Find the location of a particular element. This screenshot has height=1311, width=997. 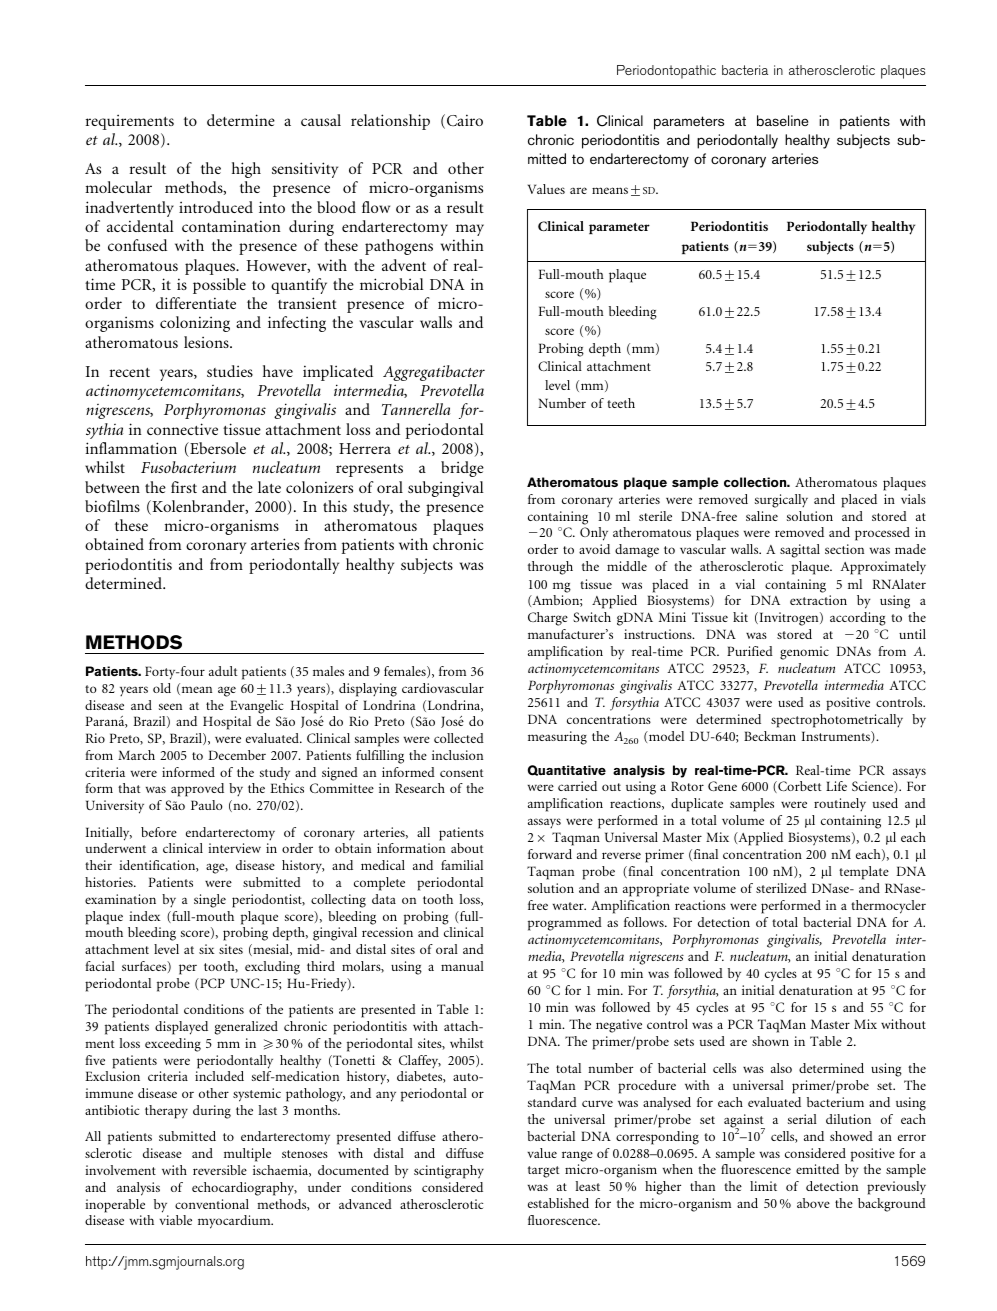

conventional is located at coordinates (212, 1204).
